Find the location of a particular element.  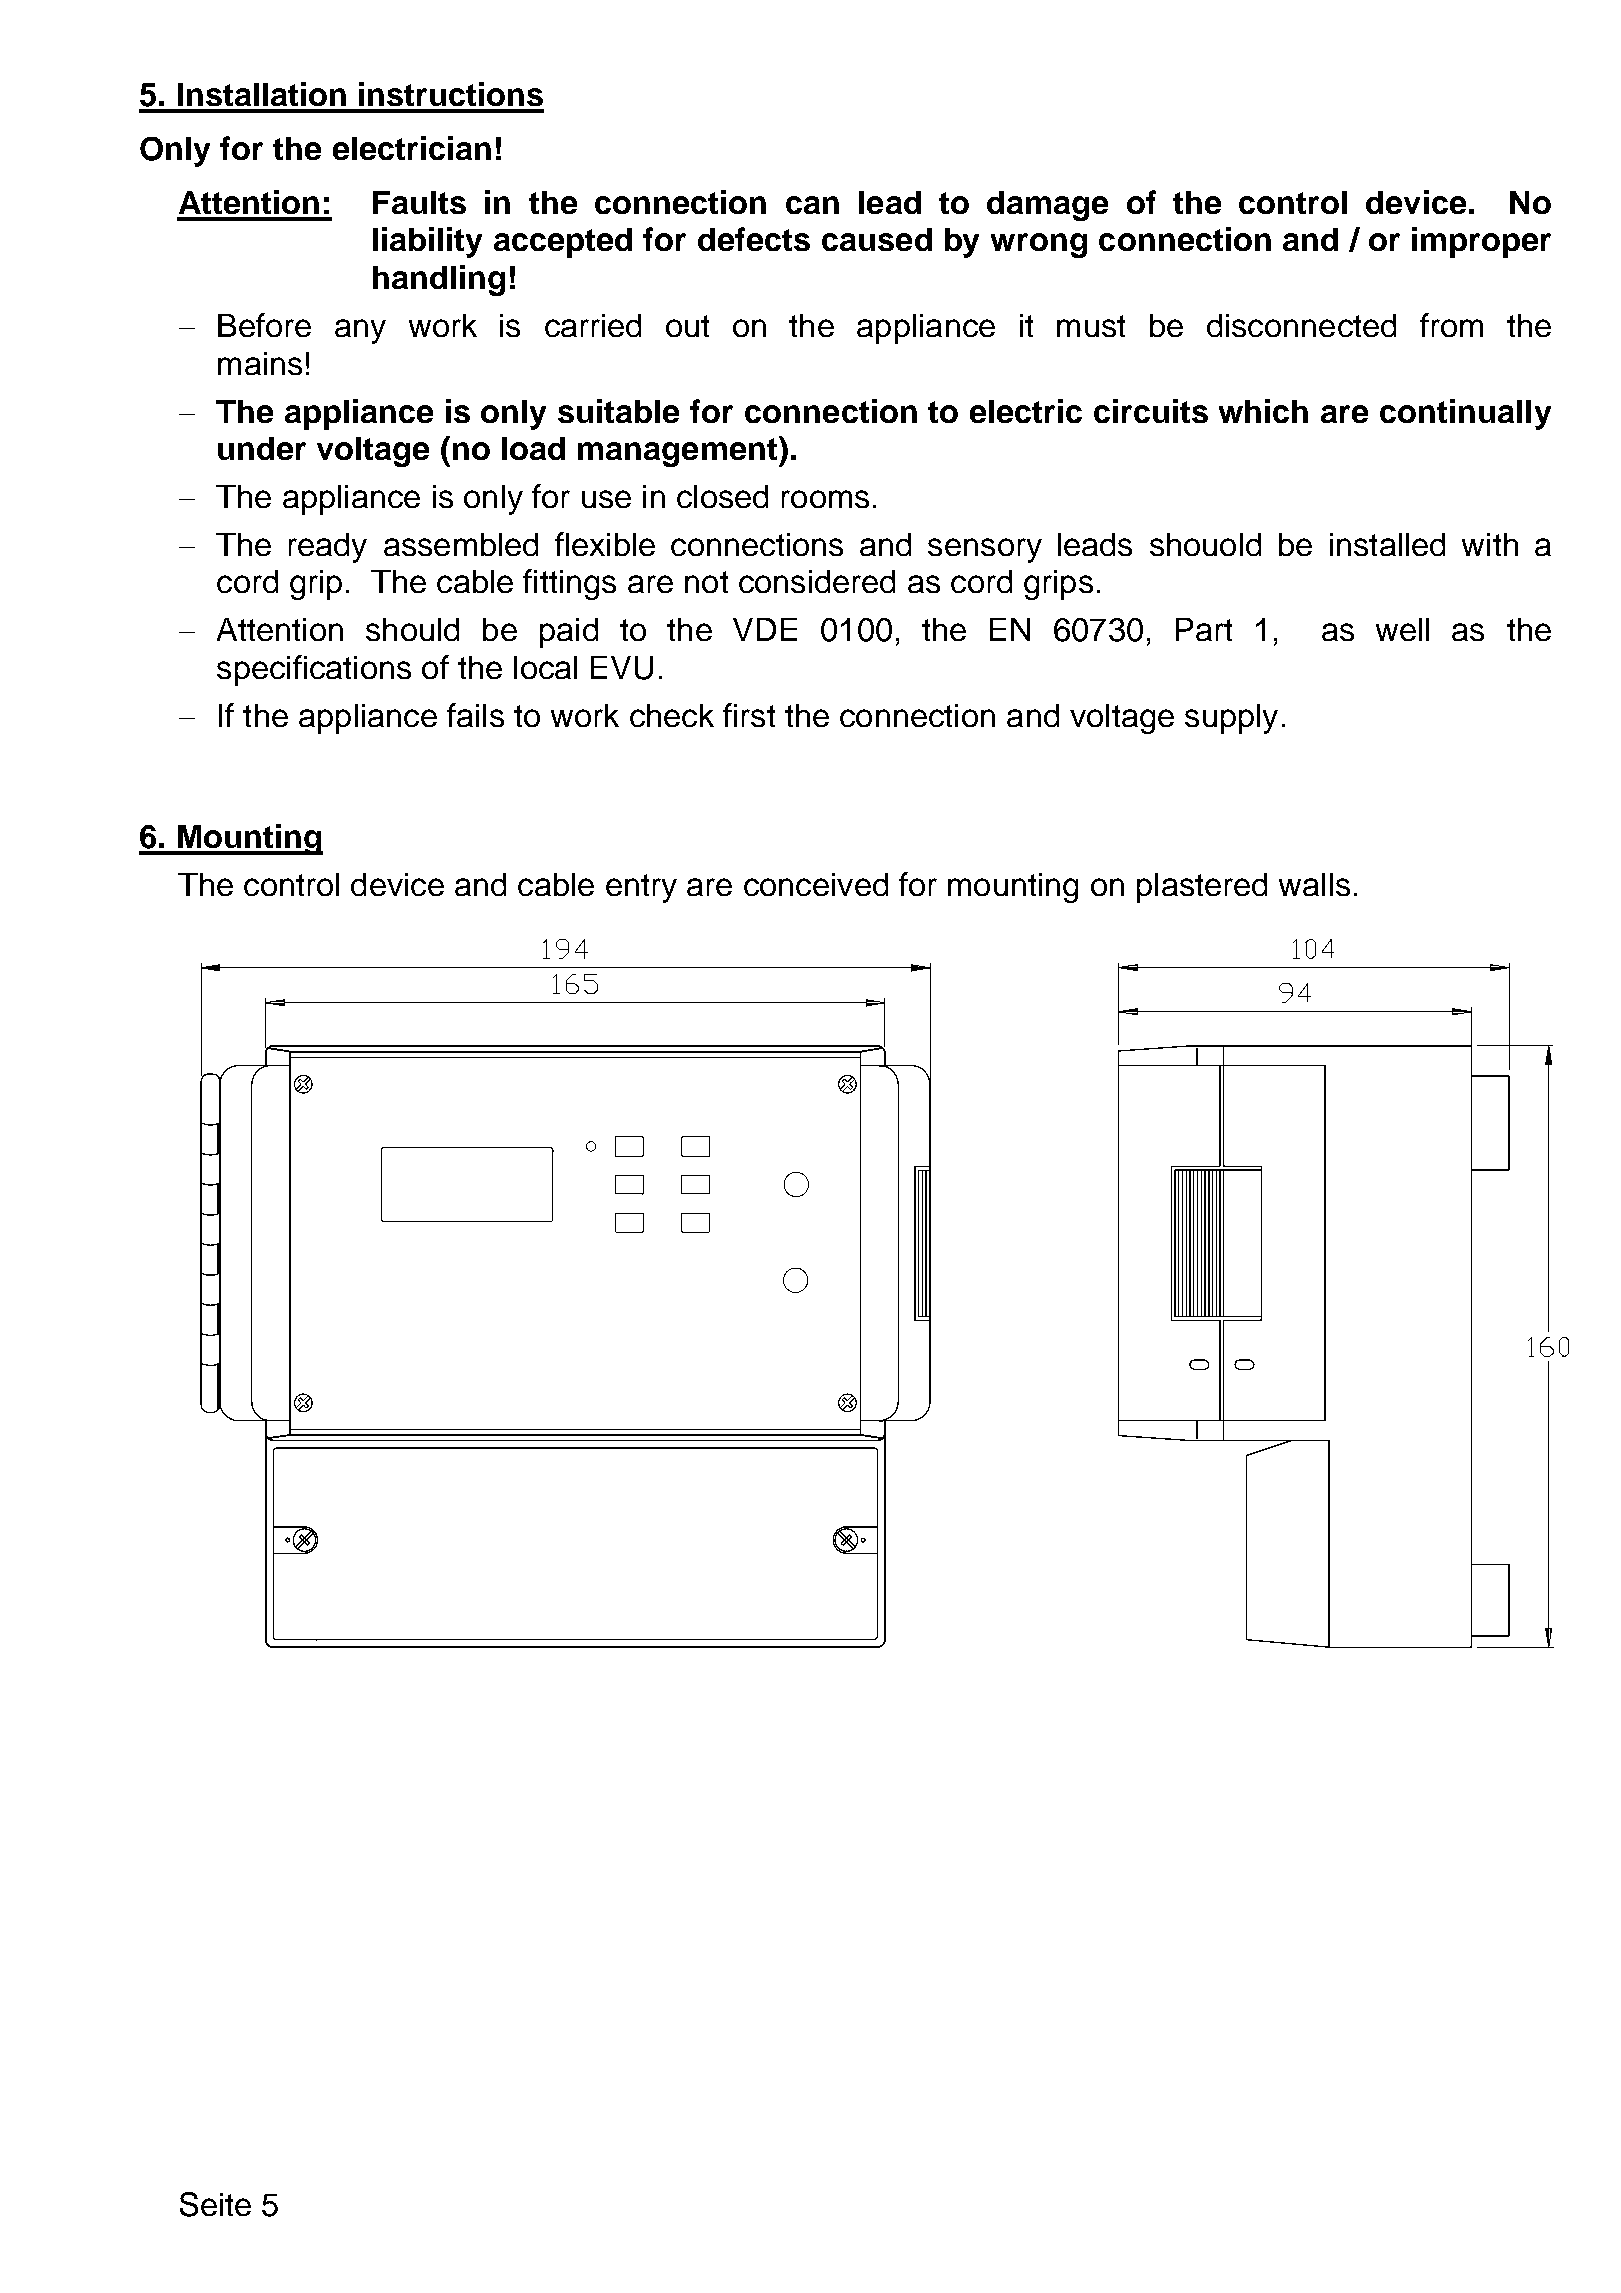

entry is located at coordinates (641, 888).
